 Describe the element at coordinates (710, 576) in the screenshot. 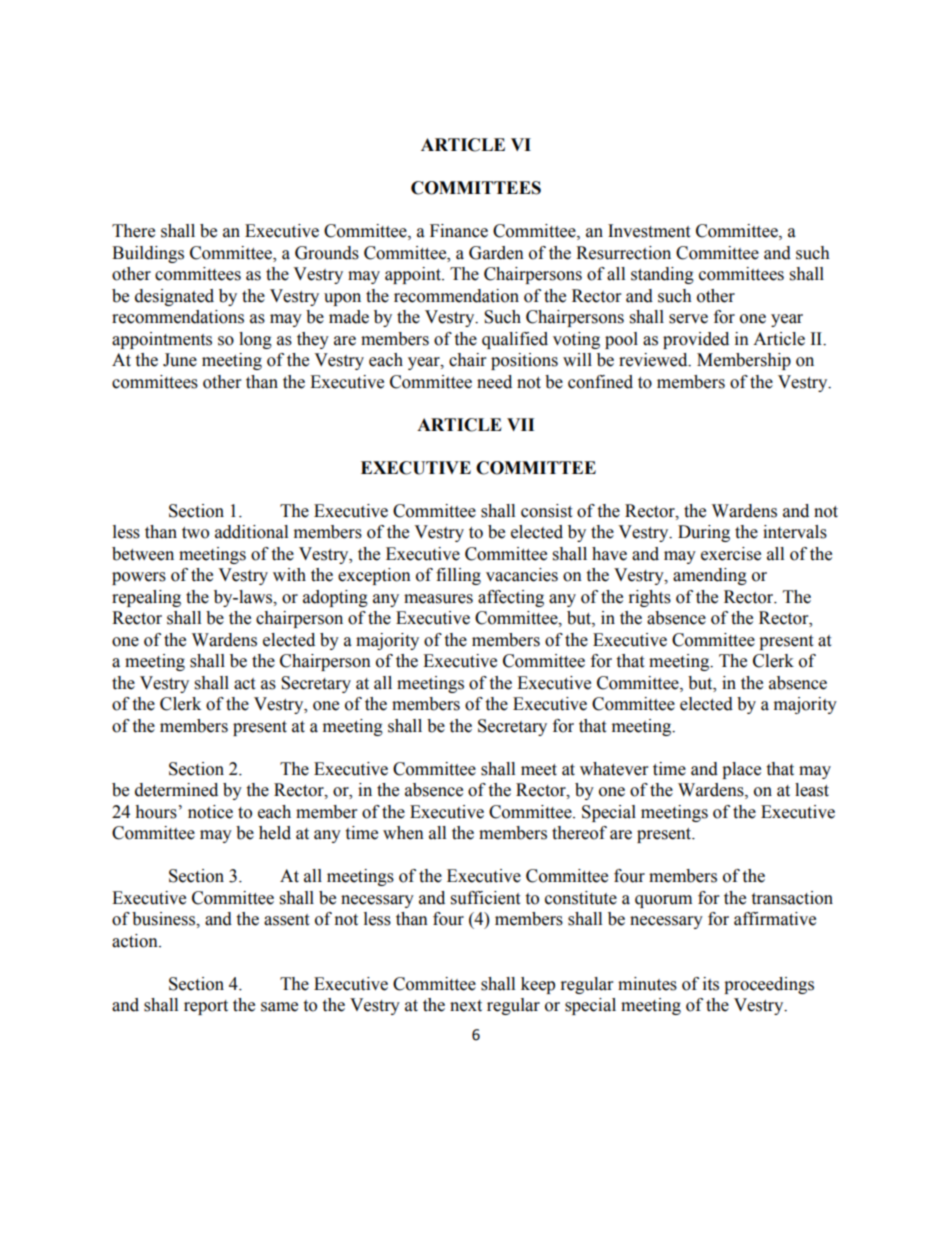

I see `amending` at that location.
